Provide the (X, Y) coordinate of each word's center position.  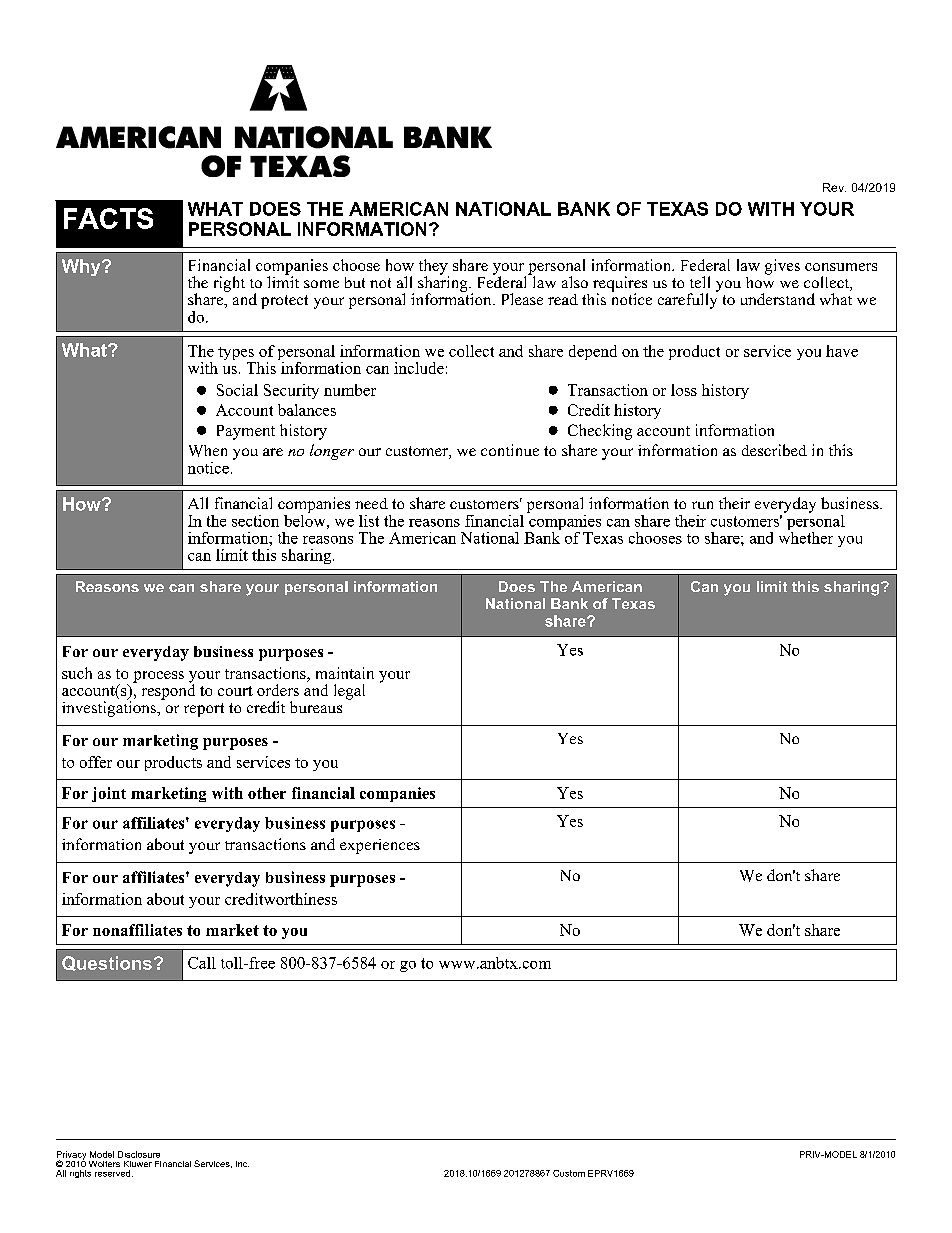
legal (349, 692)
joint (109, 794)
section (255, 521)
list (369, 521)
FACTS (108, 218)
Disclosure (139, 1154)
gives (782, 267)
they (434, 268)
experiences (380, 846)
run (702, 505)
